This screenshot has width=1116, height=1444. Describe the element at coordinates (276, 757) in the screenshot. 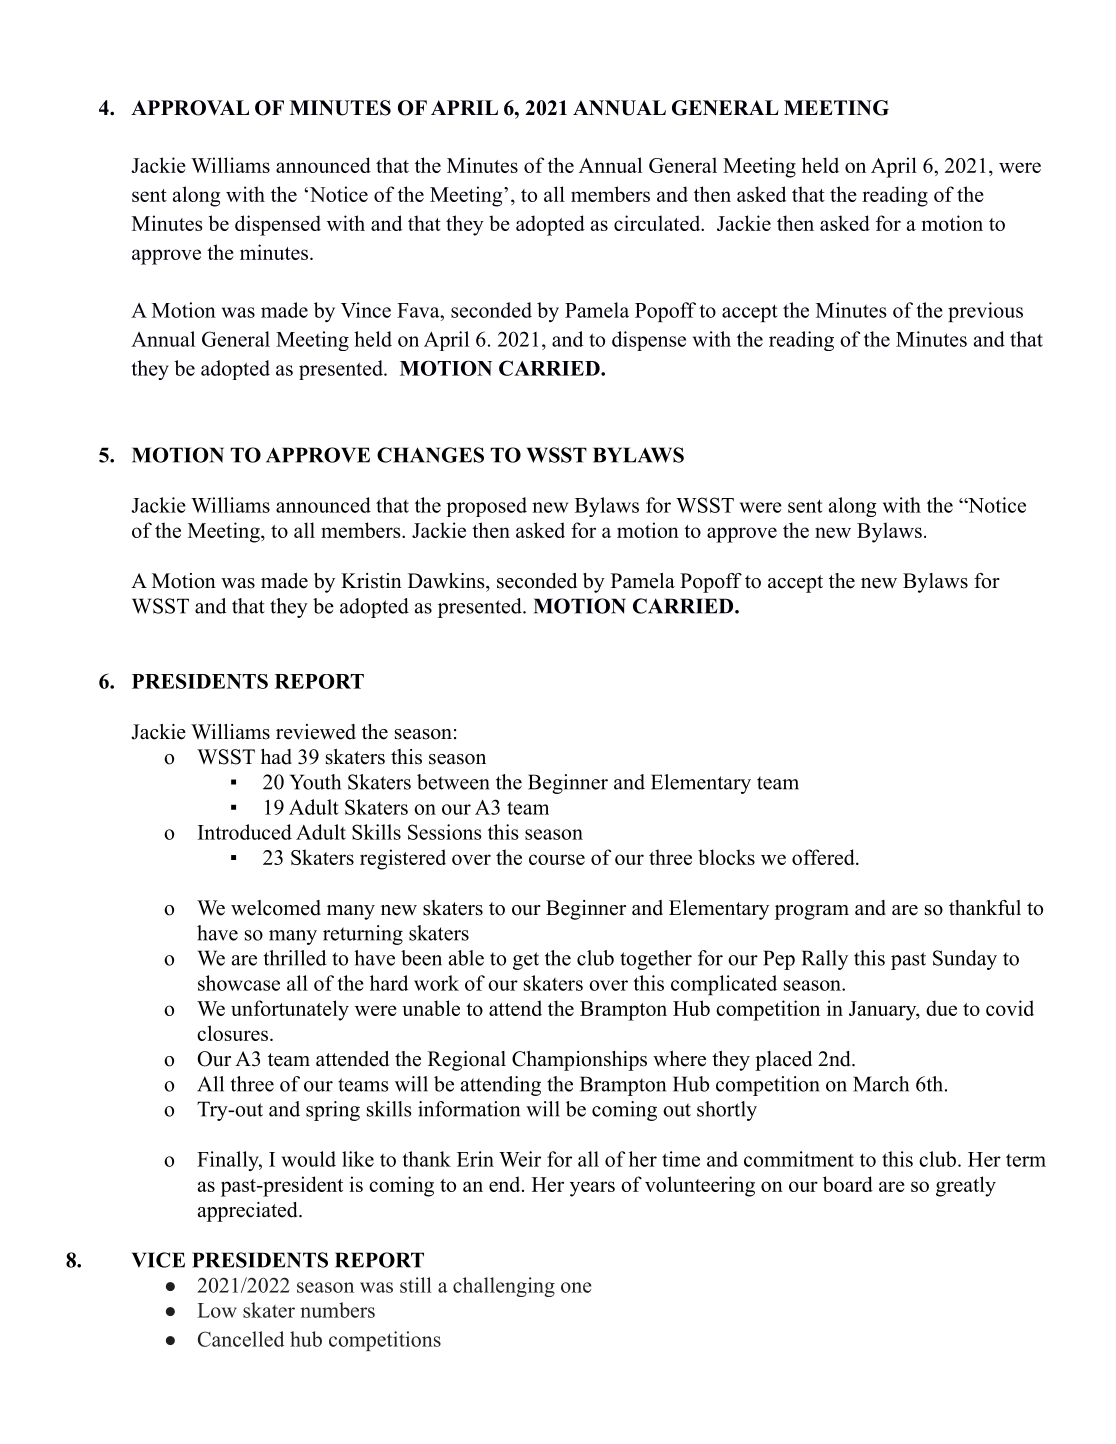

I see `had` at that location.
